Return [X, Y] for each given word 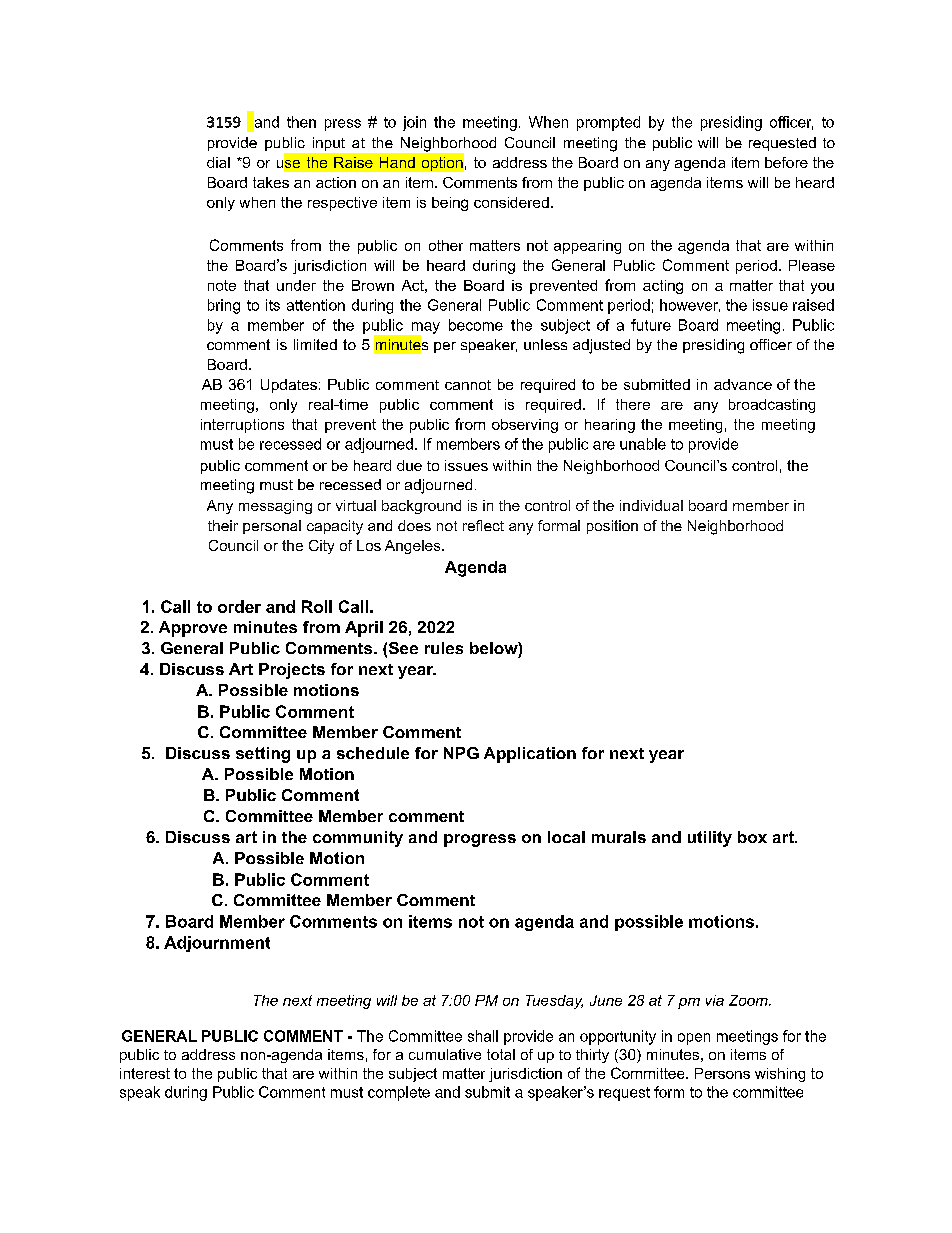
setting [263, 755]
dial [218, 162]
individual [651, 505]
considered [511, 202]
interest [145, 1073]
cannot [468, 385]
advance [743, 384]
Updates [289, 386]
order [239, 606]
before [786, 162]
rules [444, 648]
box [752, 837]
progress [480, 840]
